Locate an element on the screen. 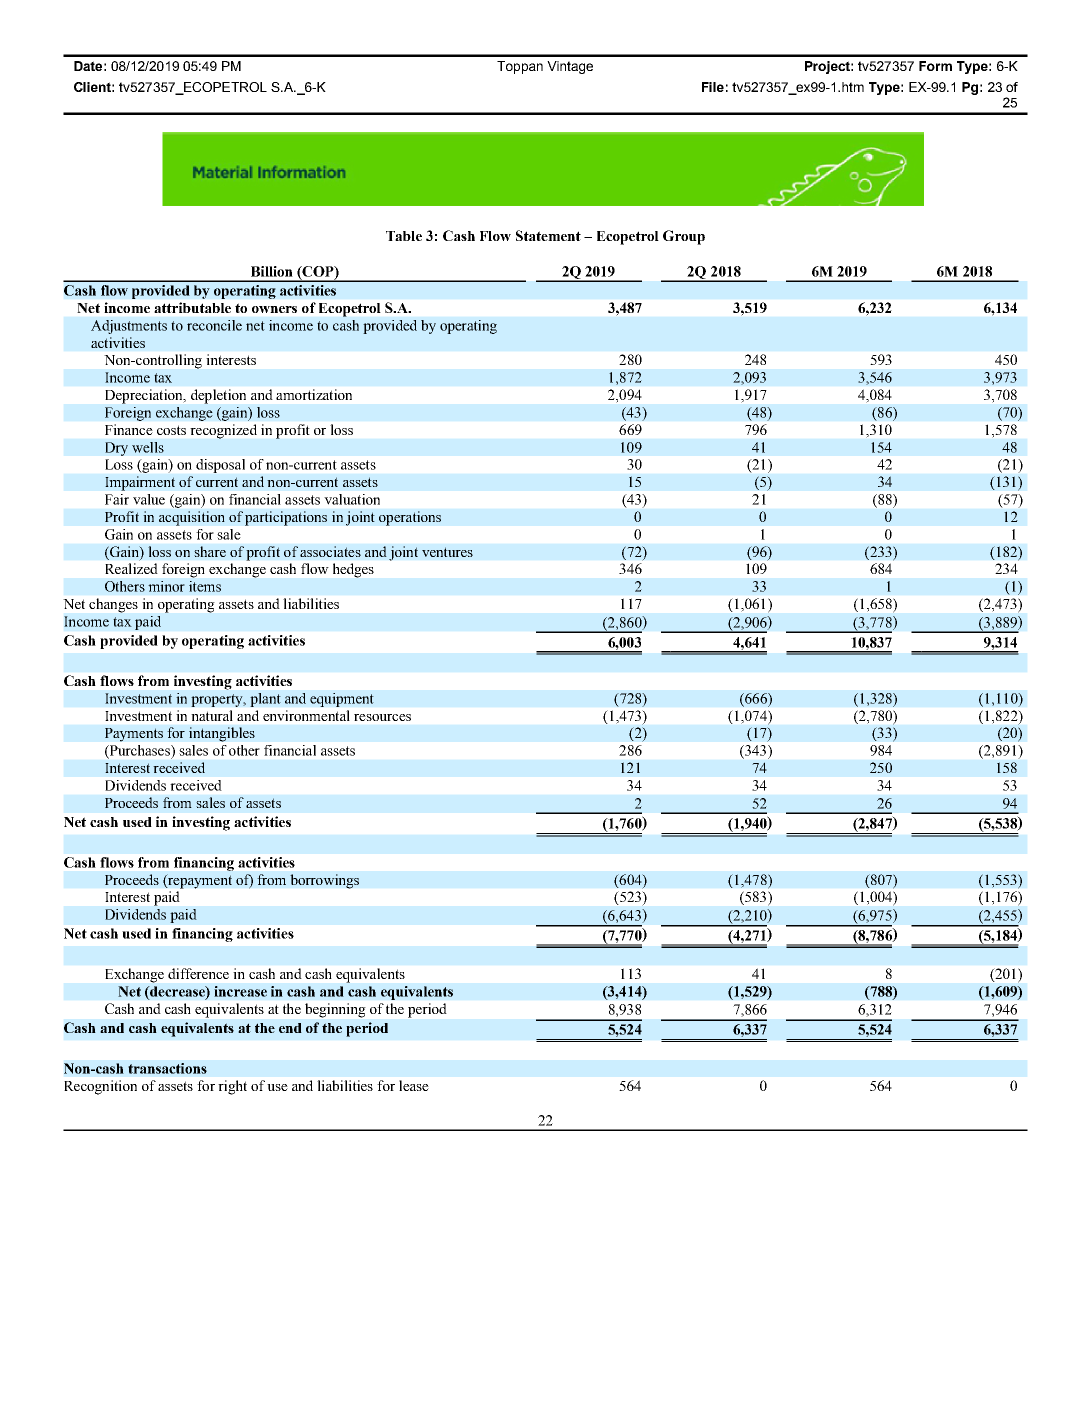  Vintage is located at coordinates (570, 67).
